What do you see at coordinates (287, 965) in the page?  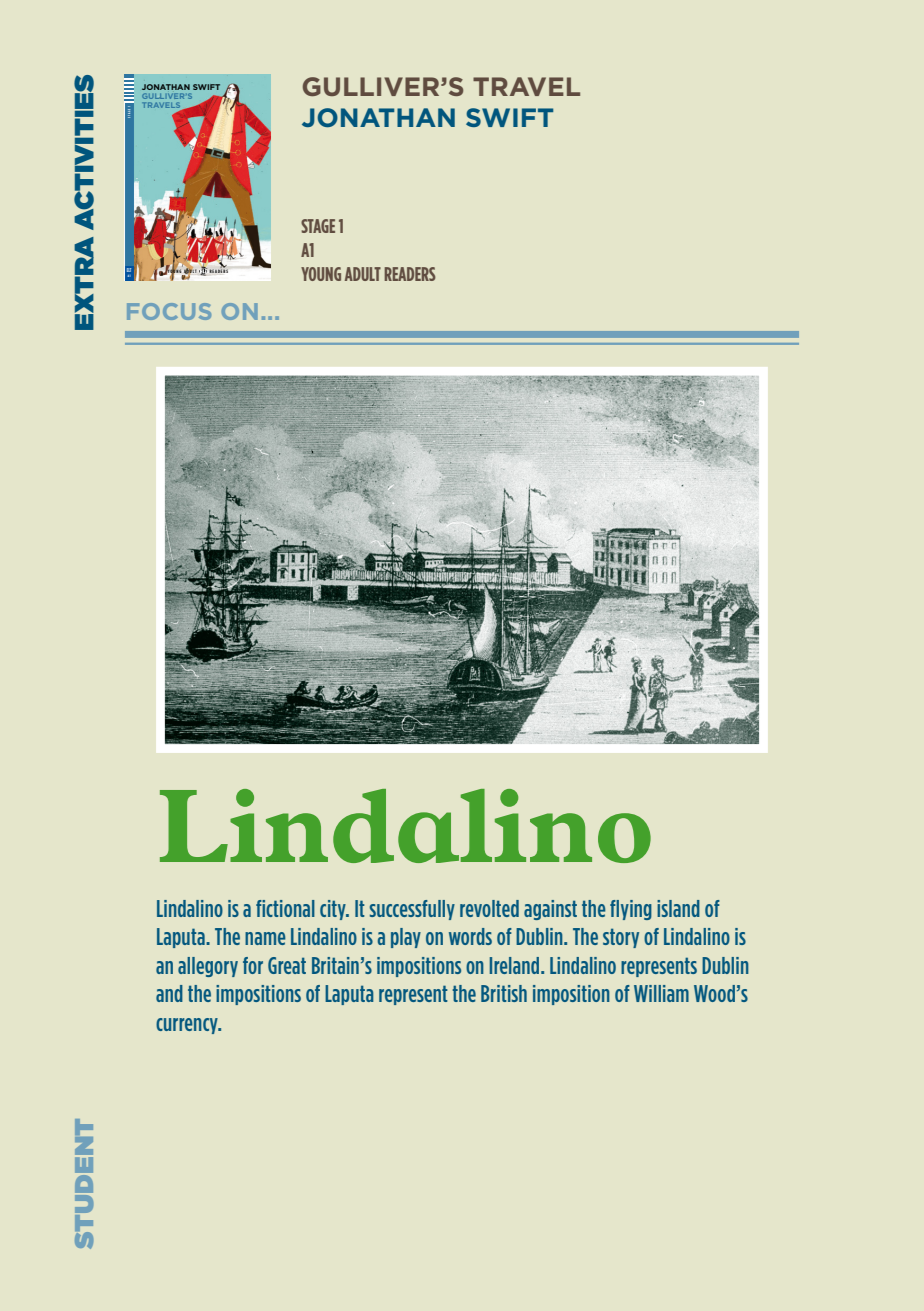 I see `Great` at bounding box center [287, 965].
